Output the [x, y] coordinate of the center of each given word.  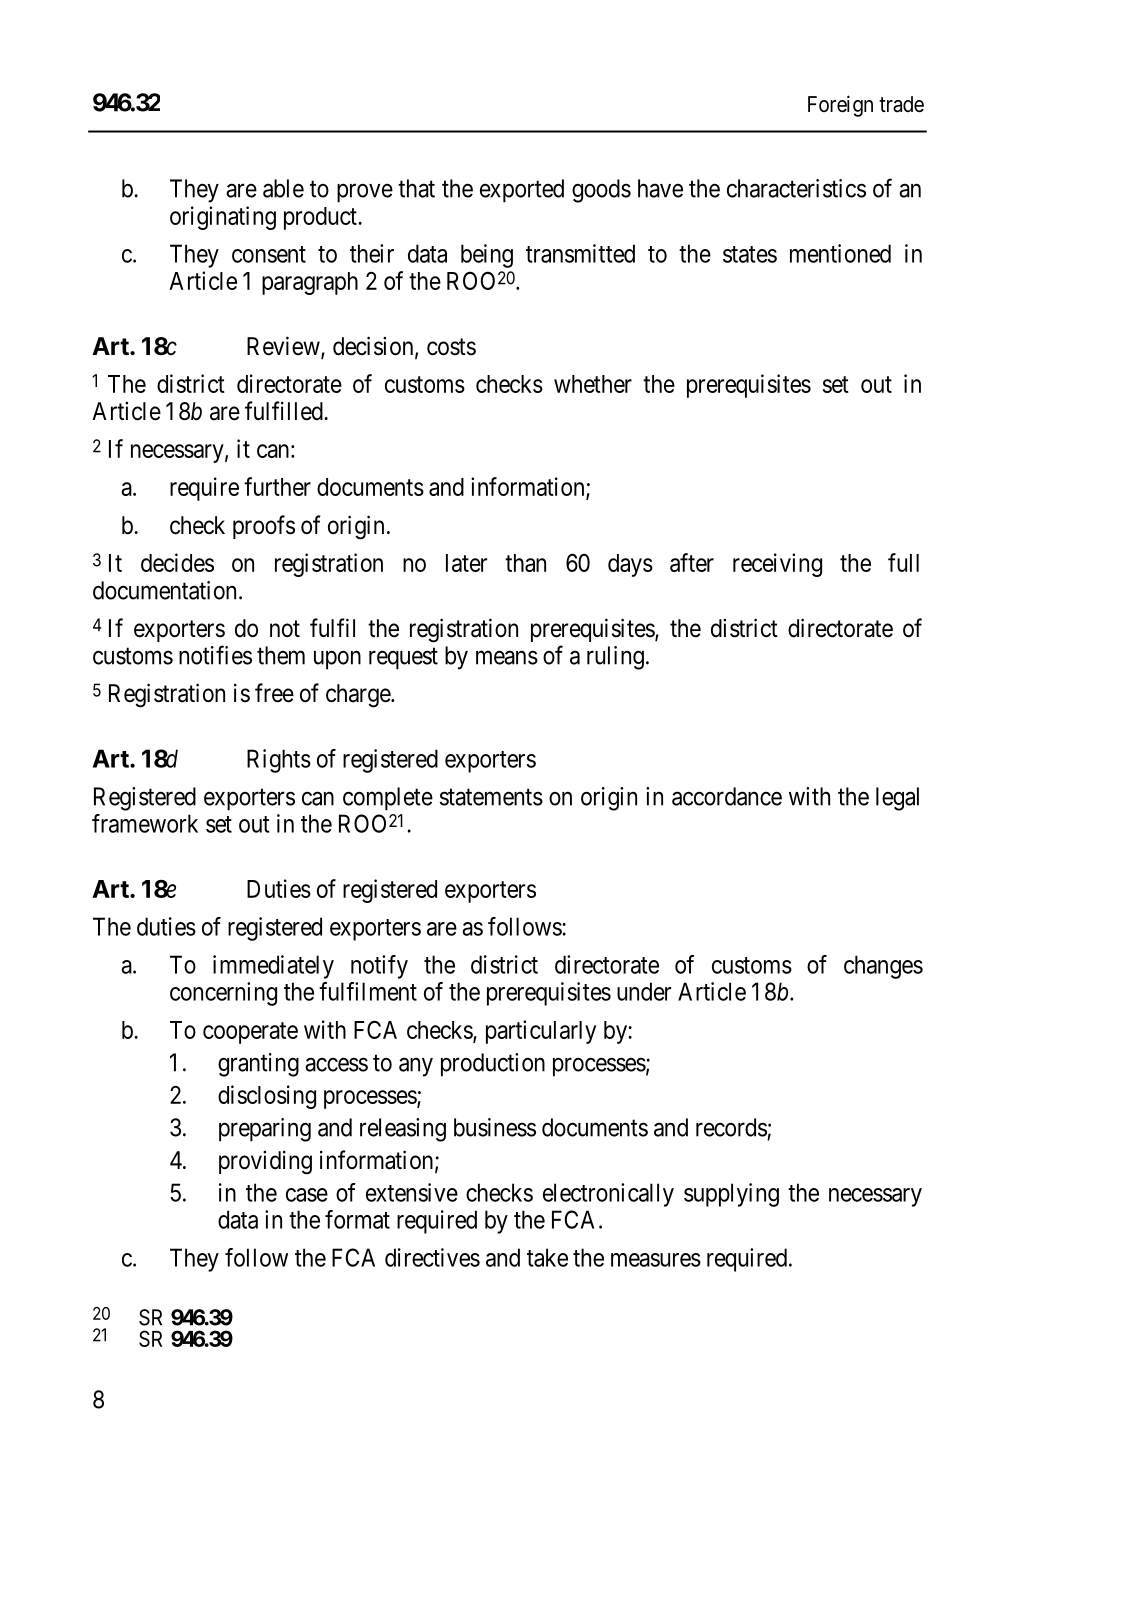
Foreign [840, 106]
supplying [731, 1195]
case [307, 1195]
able [283, 188]
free [274, 693]
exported [522, 191]
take [547, 1257]
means [507, 658]
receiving [777, 565]
